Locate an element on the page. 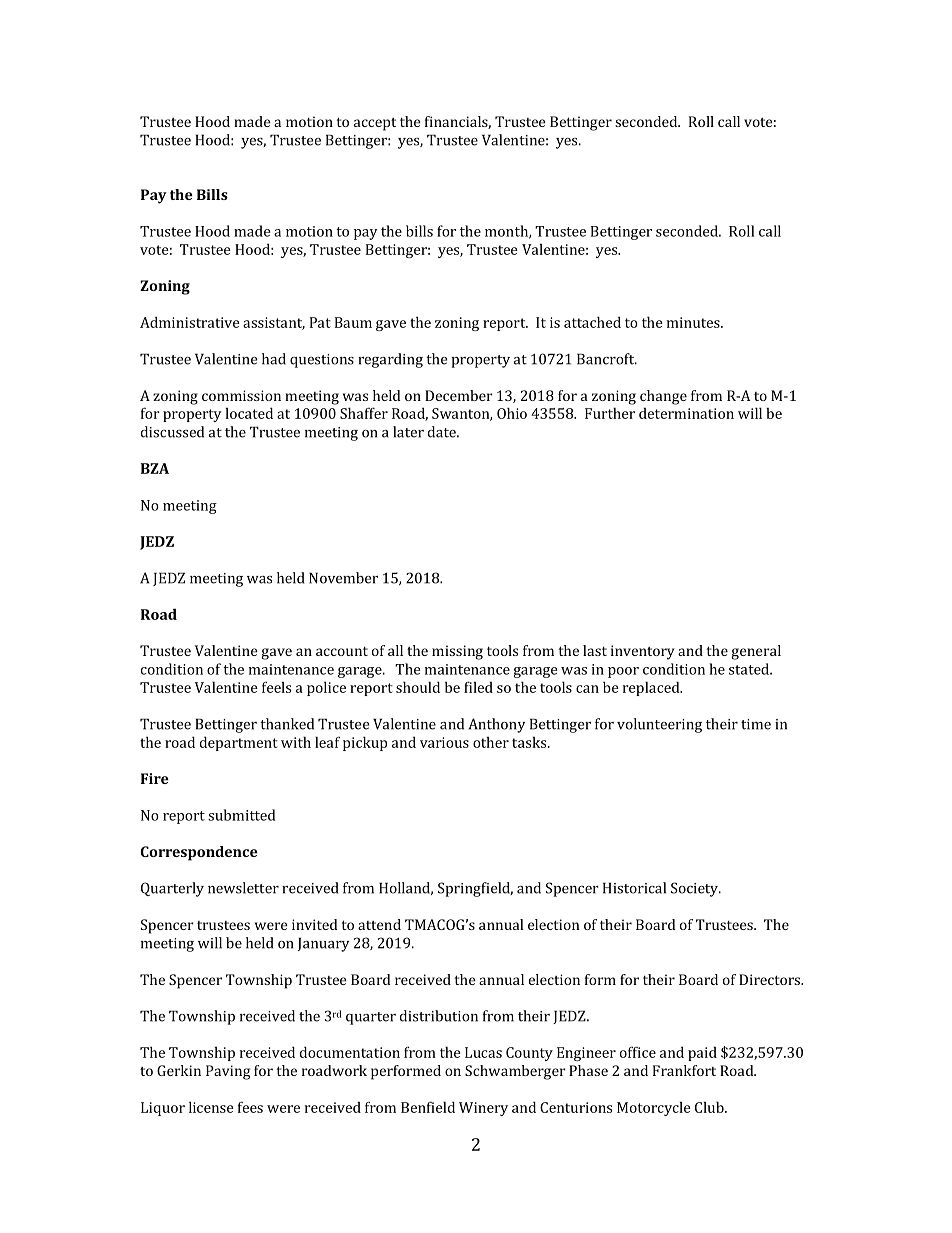  later is located at coordinates (408, 432).
